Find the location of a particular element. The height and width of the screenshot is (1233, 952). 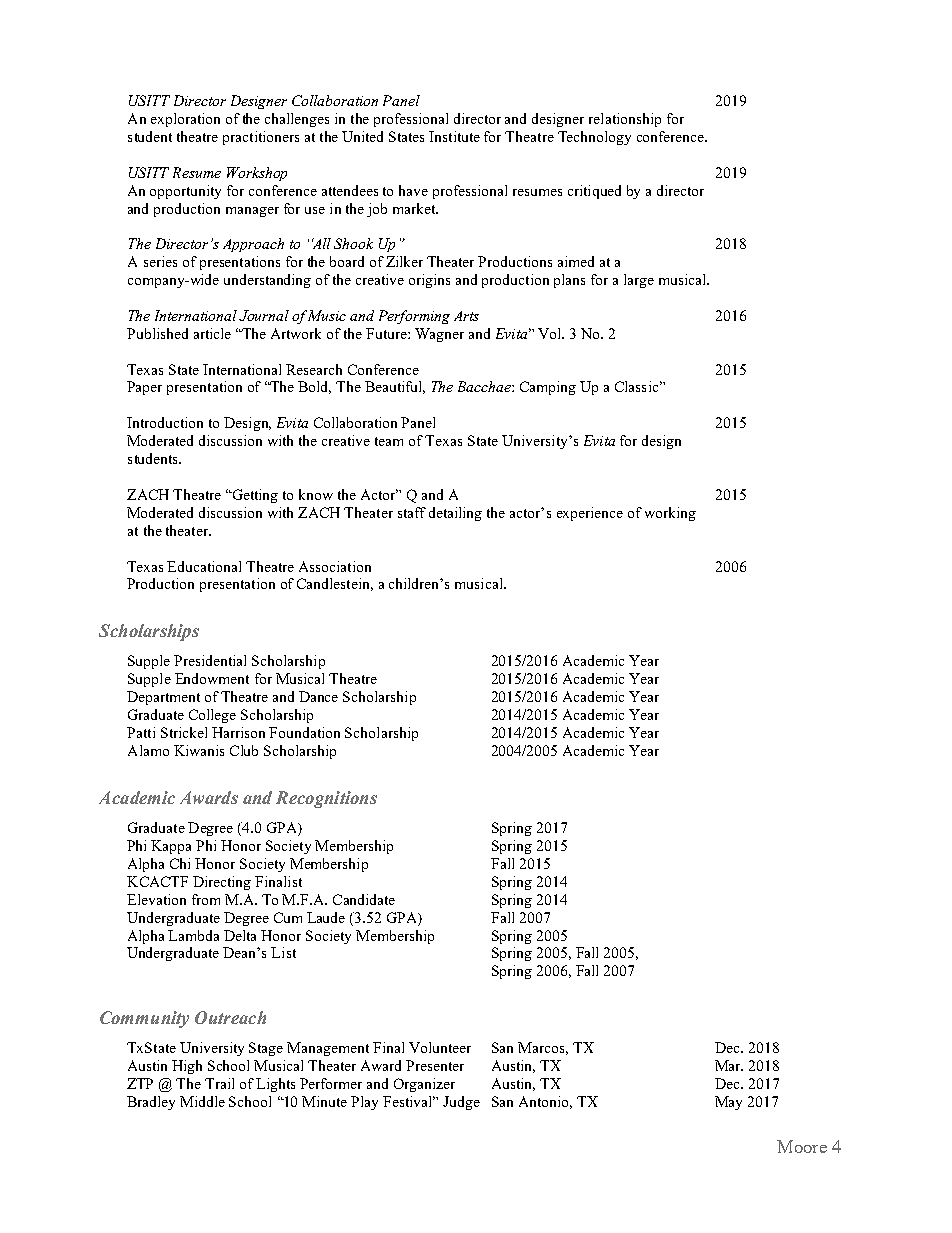

Presidential is located at coordinates (210, 660).
